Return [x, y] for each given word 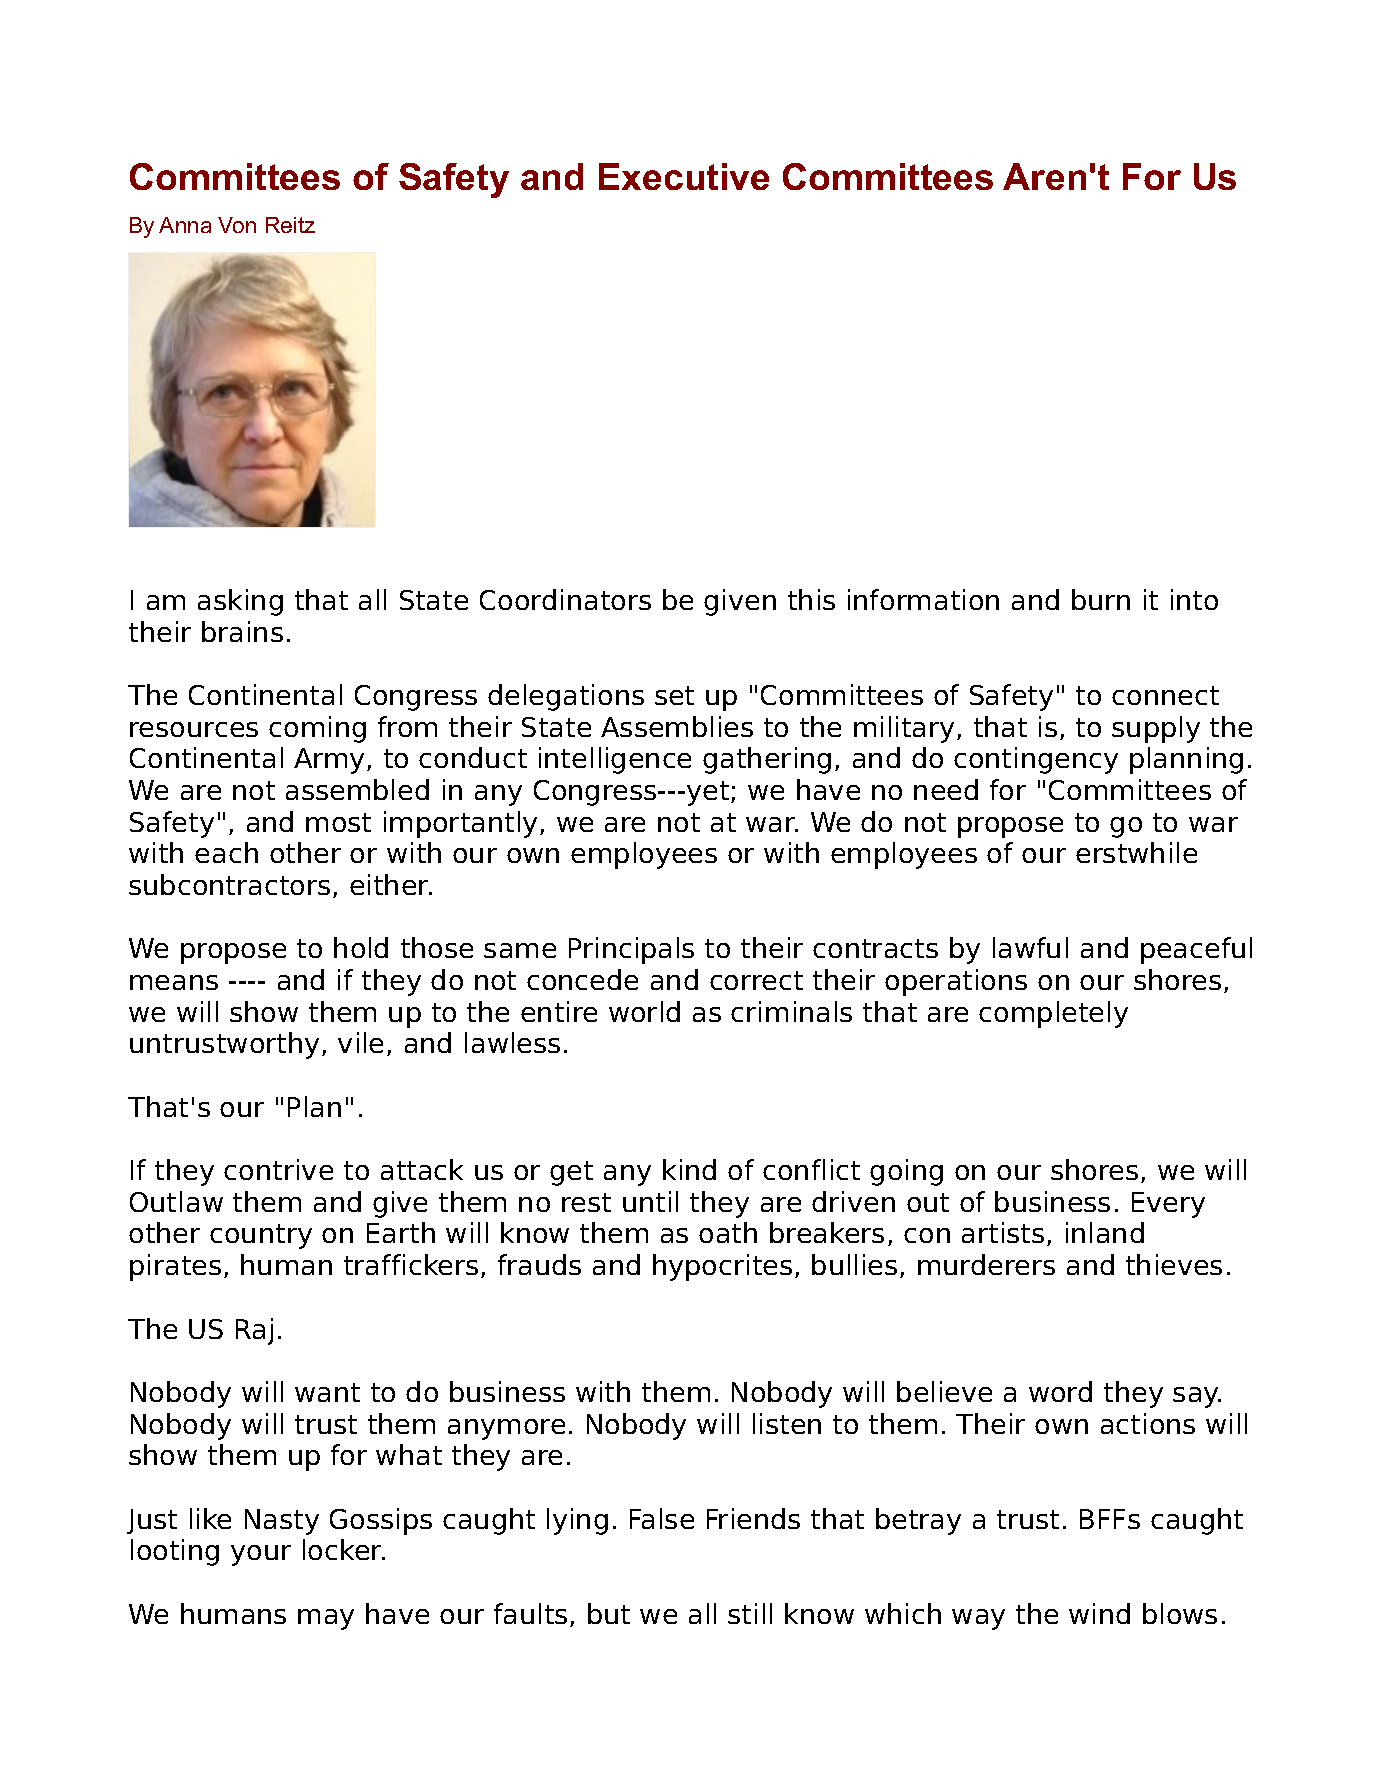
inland [1105, 1232]
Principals [631, 950]
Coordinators [565, 599]
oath [728, 1232]
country [261, 1236]
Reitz [290, 225]
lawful [1030, 947]
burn [1101, 599]
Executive [684, 176]
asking [240, 602]
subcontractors [229, 884]
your [261, 1555]
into [1194, 599]
